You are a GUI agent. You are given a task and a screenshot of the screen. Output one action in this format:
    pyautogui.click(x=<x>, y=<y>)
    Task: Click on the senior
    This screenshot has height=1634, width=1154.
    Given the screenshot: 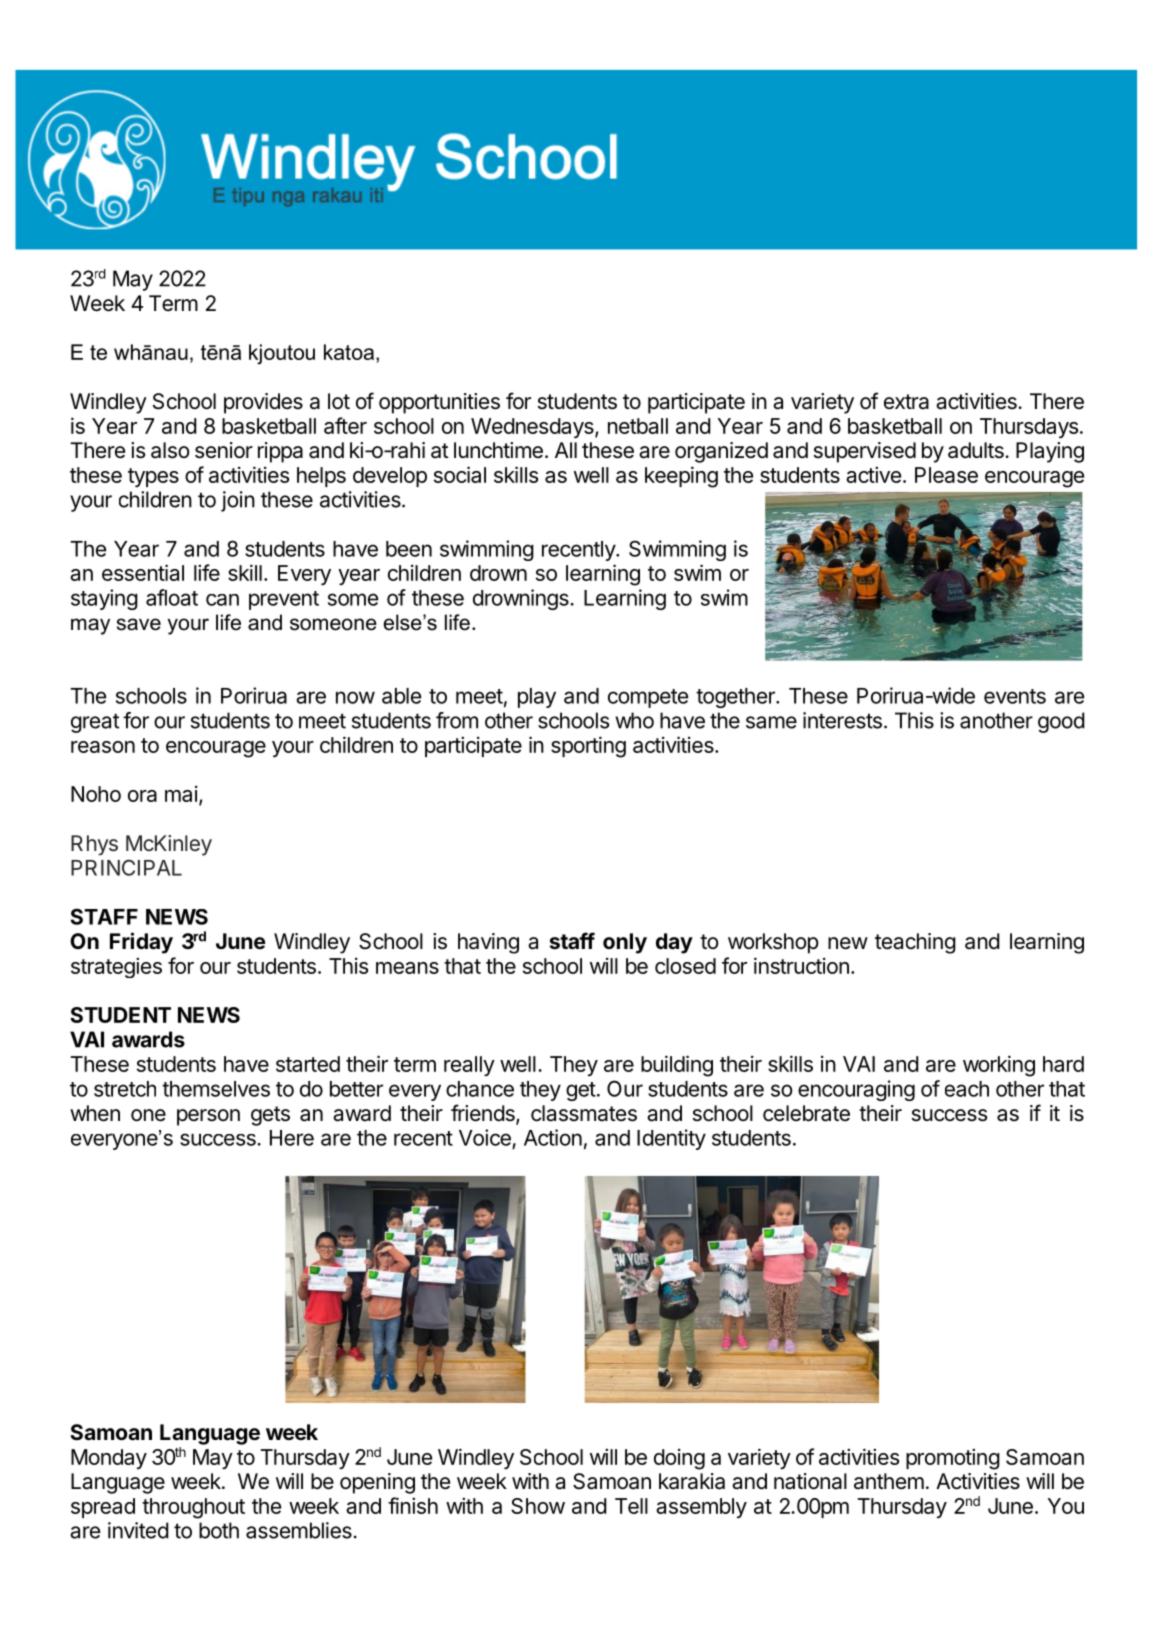 What is the action you would take?
    pyautogui.click(x=224, y=450)
